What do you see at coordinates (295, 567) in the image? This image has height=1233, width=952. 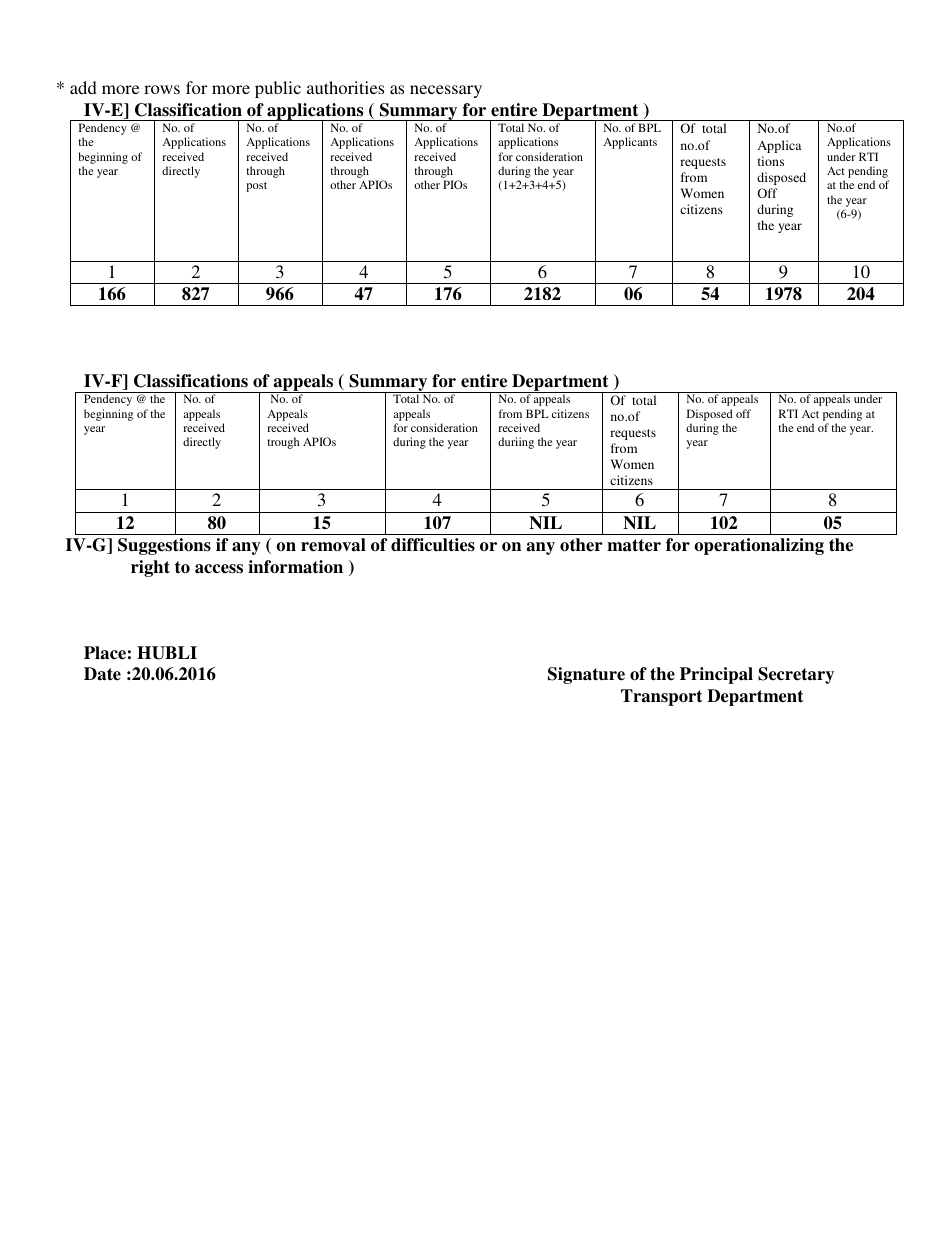 I see `information` at bounding box center [295, 567].
